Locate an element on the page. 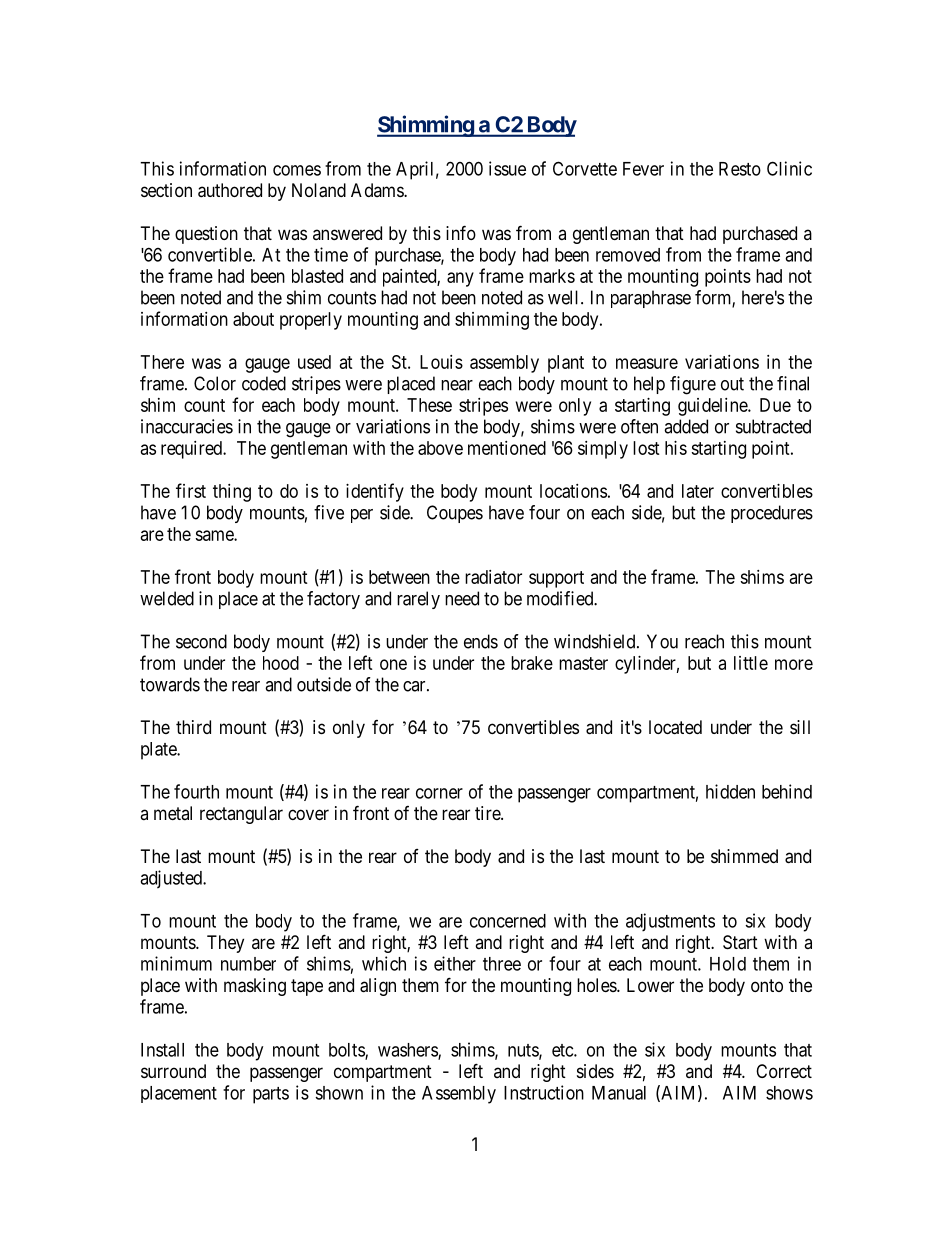  thing is located at coordinates (232, 493).
